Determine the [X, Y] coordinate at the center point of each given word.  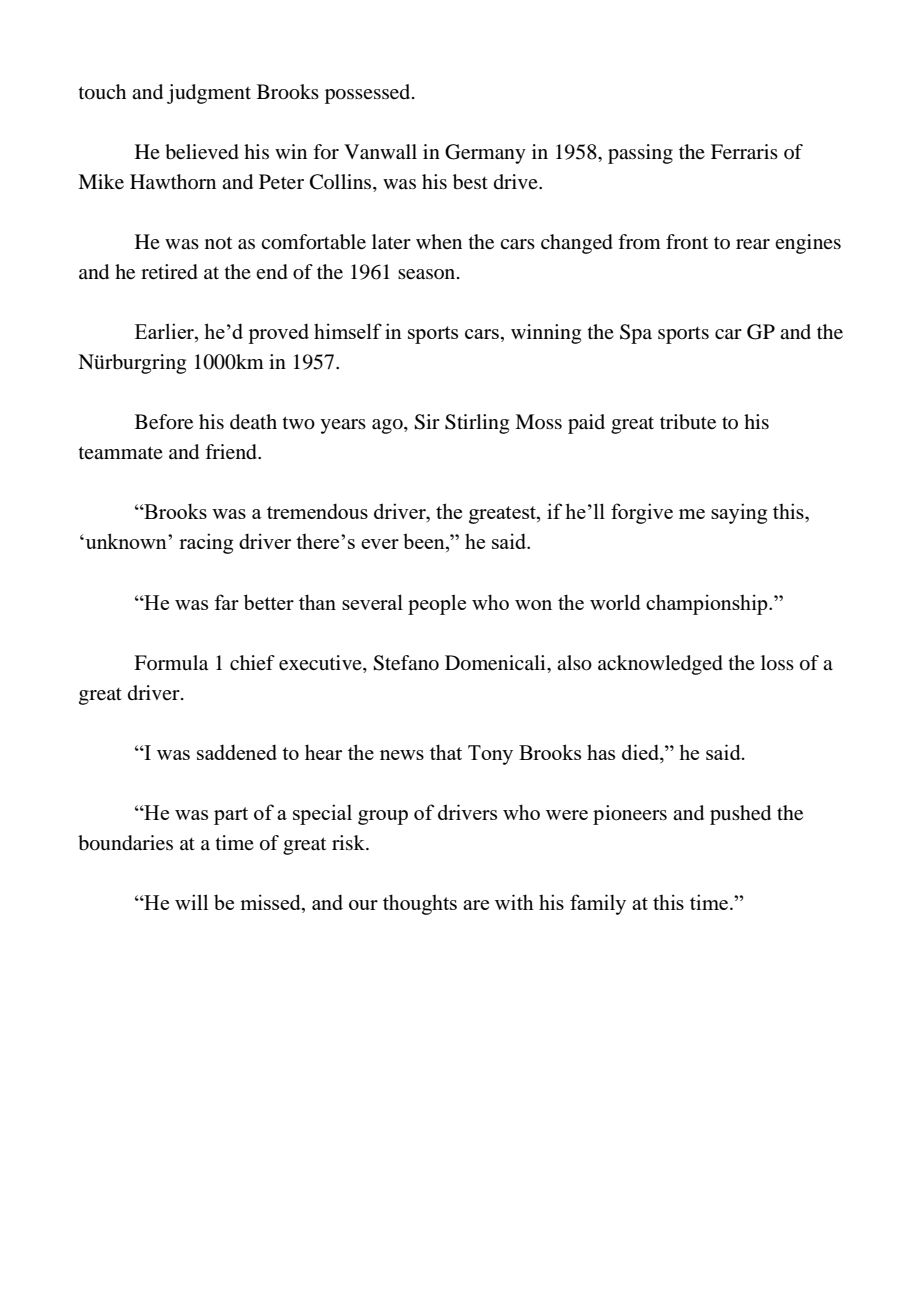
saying [739, 513]
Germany [485, 154]
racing [206, 543]
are [476, 905]
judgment [209, 94]
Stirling [477, 424]
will [191, 902]
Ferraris [744, 152]
